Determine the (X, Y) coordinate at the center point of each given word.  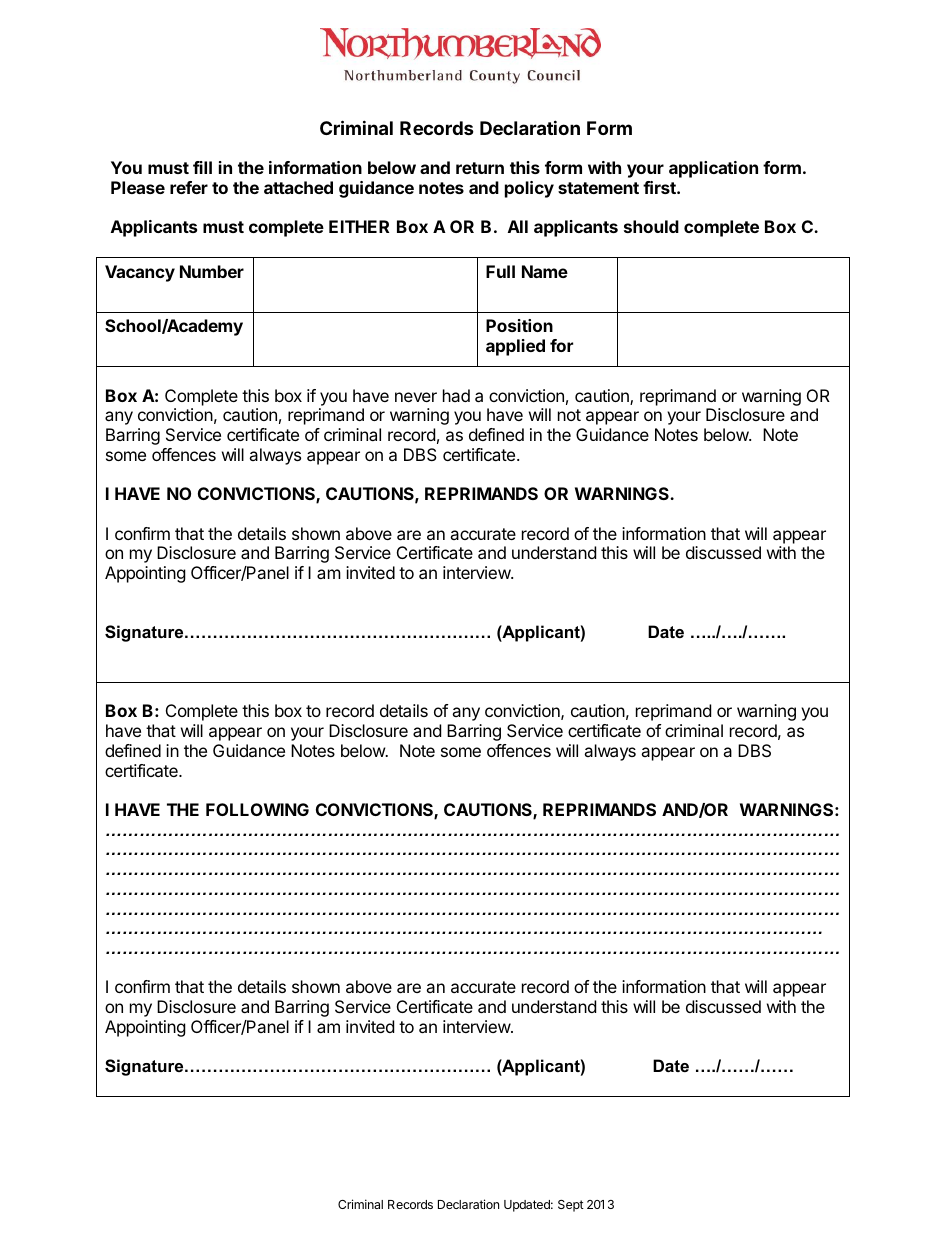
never (416, 397)
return (480, 168)
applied (515, 347)
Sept (571, 1206)
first (660, 187)
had (456, 395)
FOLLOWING (257, 809)
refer (189, 187)
